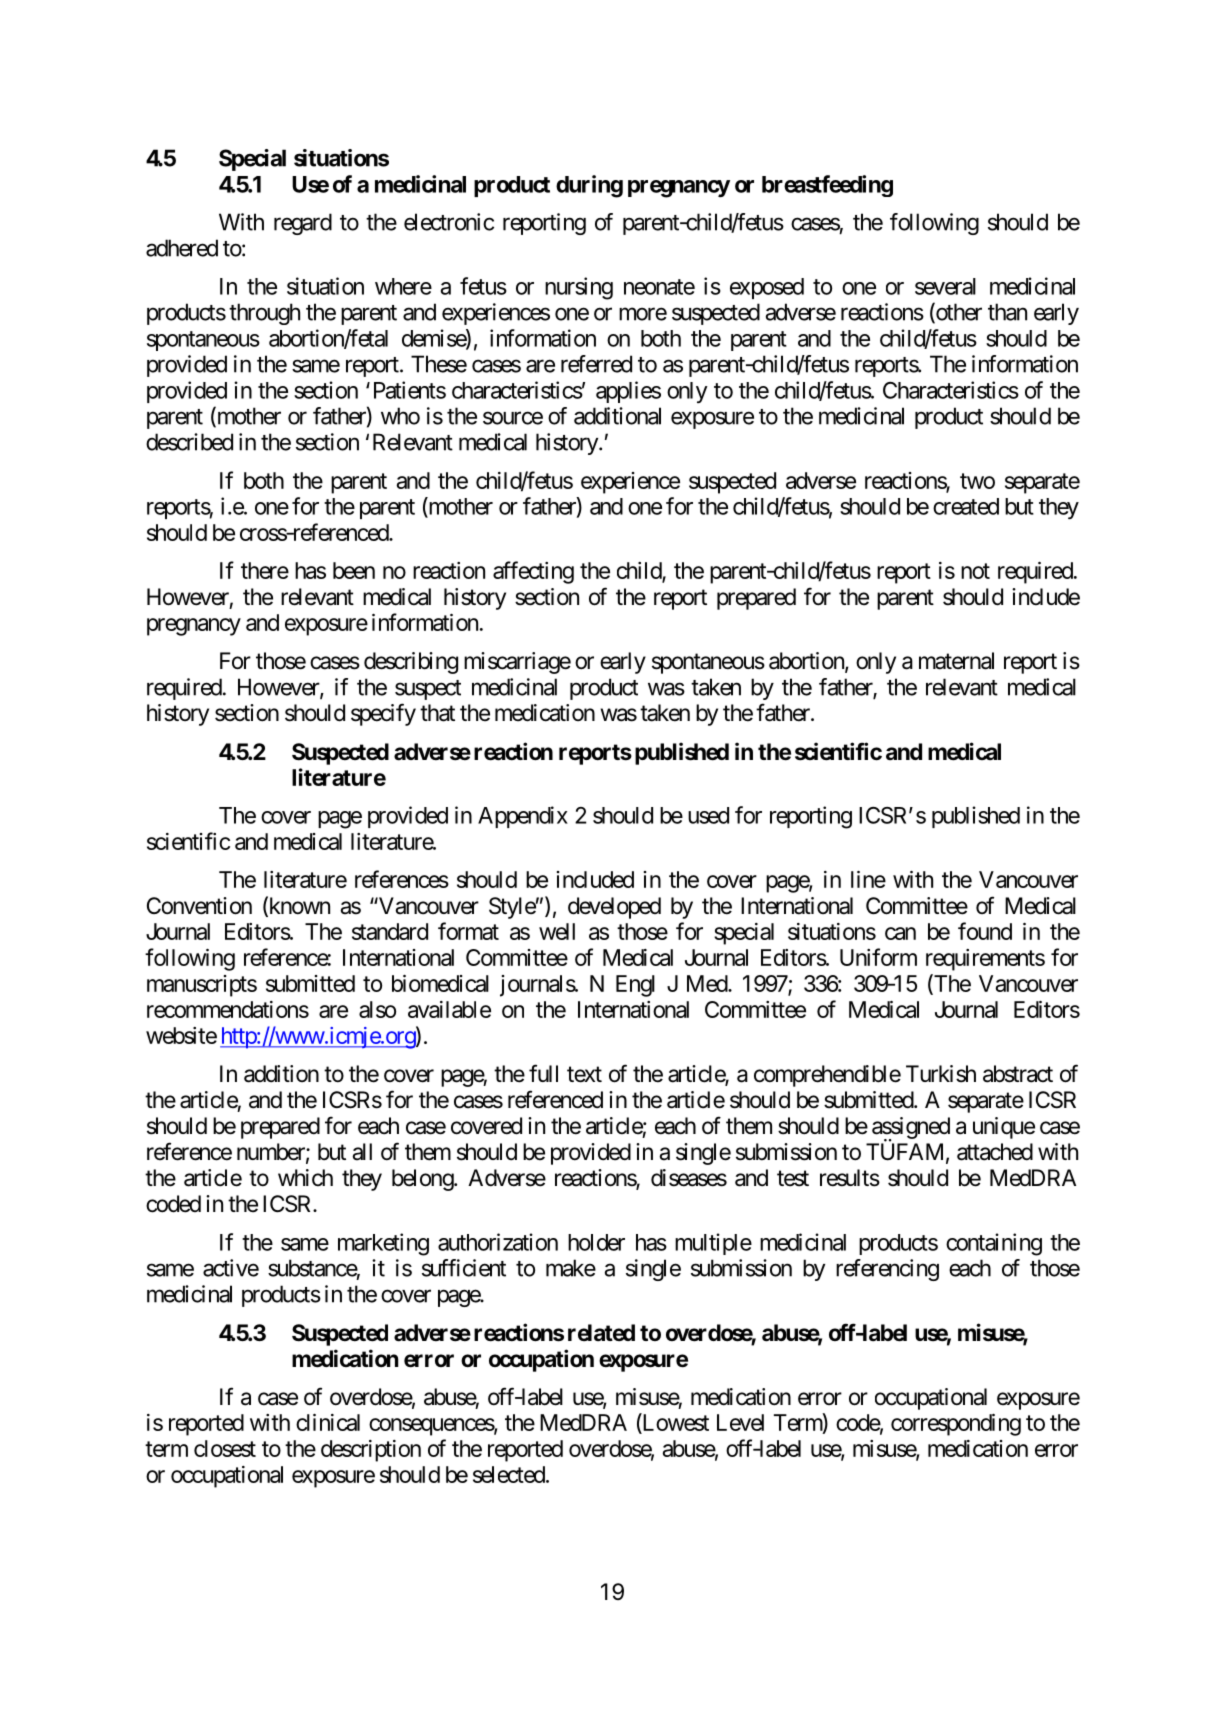 The width and height of the image is (1223, 1729). What do you see at coordinates (383, 714) in the image?
I see `specify` at bounding box center [383, 714].
